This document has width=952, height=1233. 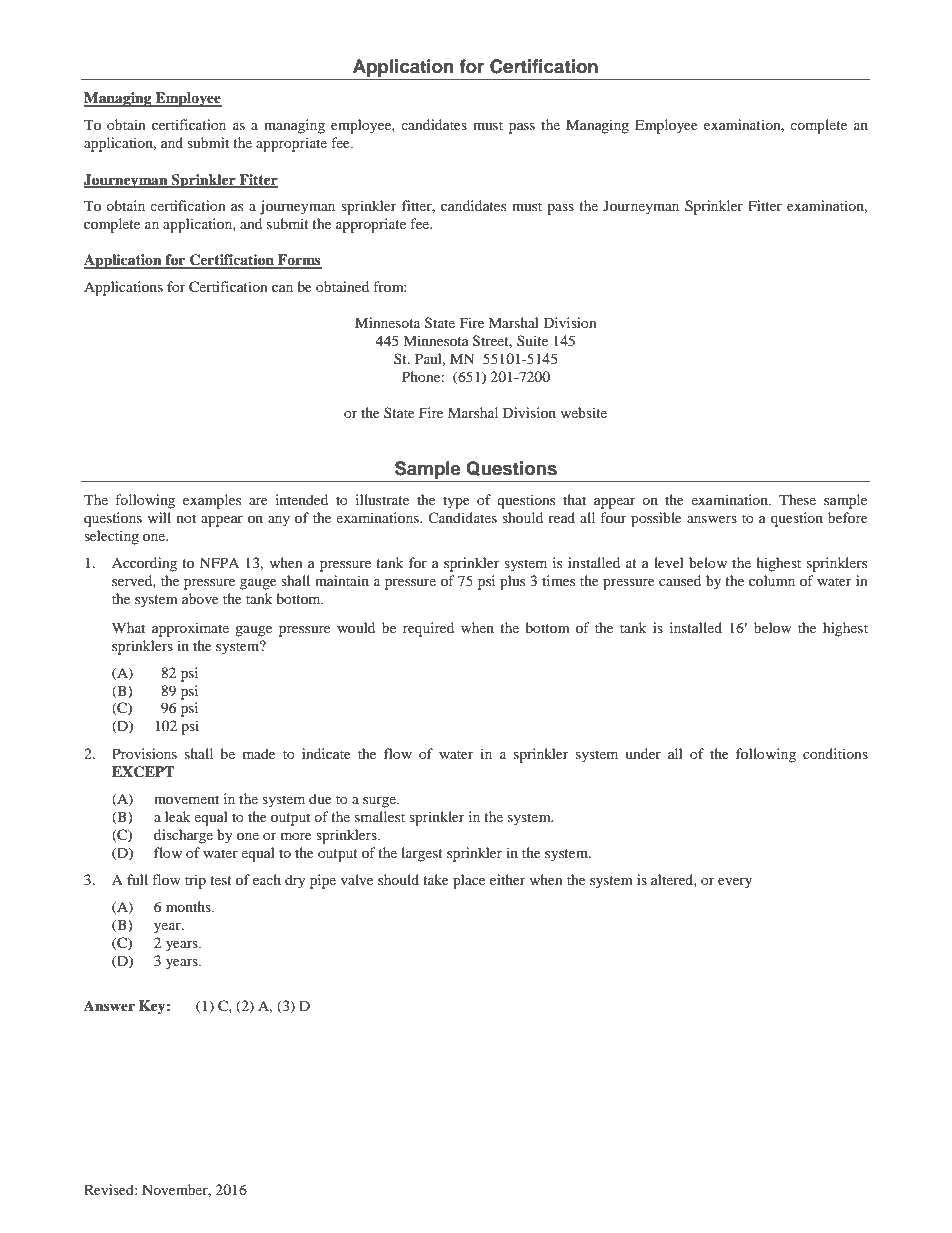 What do you see at coordinates (735, 883) in the document?
I see `every` at bounding box center [735, 883].
